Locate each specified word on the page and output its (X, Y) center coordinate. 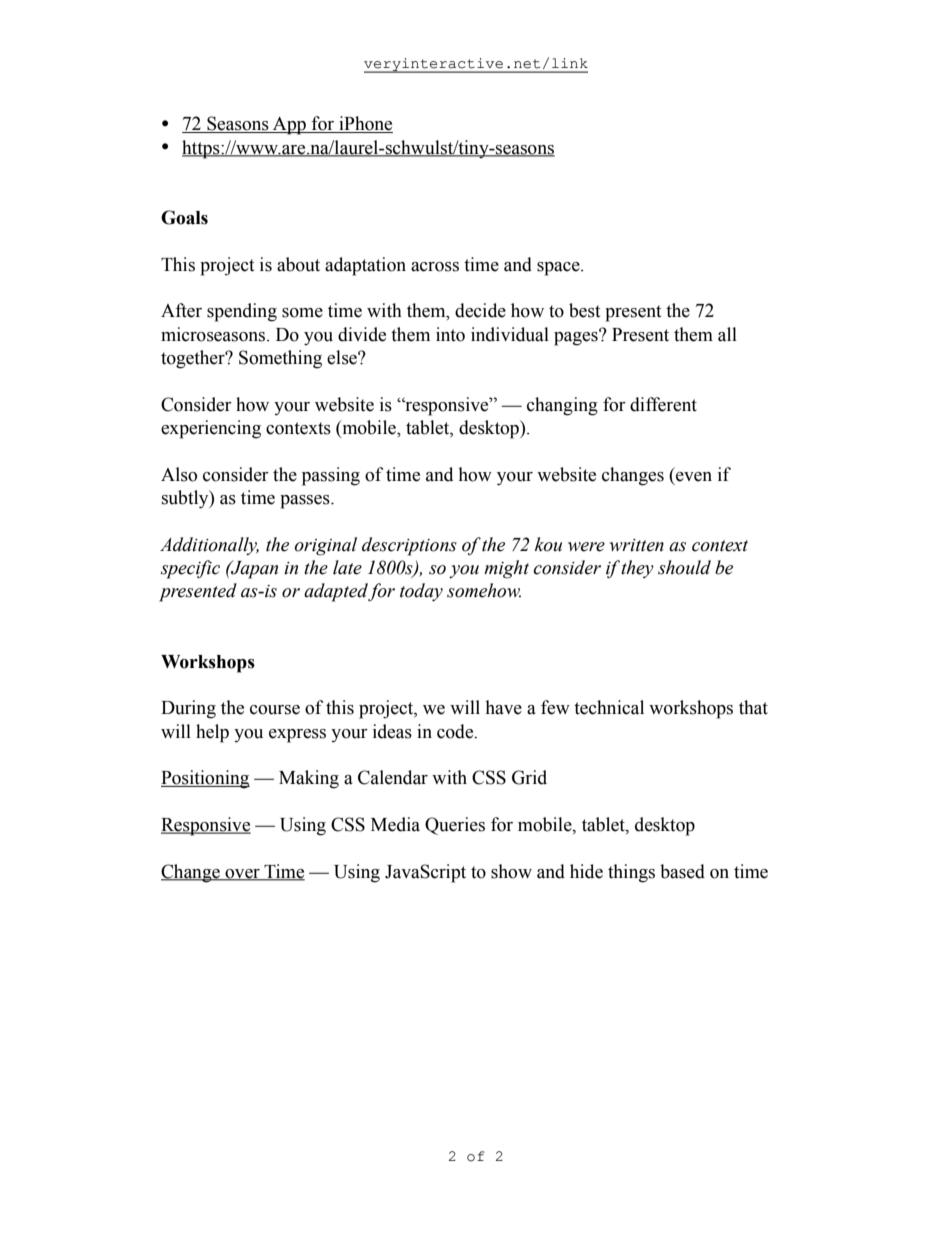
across (435, 267)
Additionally (209, 546)
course (275, 710)
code (456, 731)
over (242, 874)
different (663, 404)
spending (242, 312)
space (559, 269)
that (753, 707)
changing (562, 406)
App (289, 126)
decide (480, 310)
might (506, 569)
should (684, 567)
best (584, 310)
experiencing (211, 429)
